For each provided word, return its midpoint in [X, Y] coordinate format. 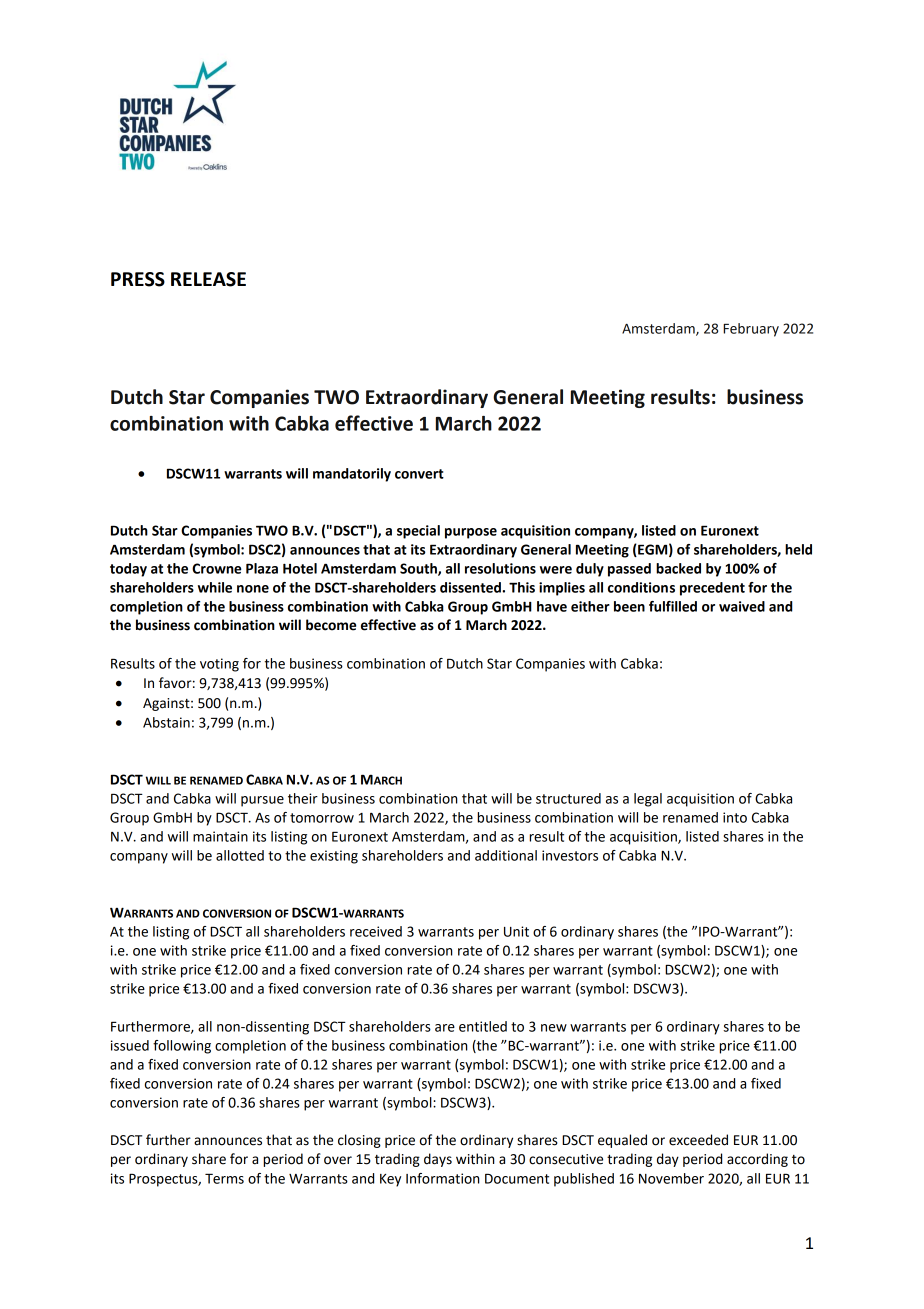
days [438, 1160]
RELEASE [208, 279]
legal [648, 800]
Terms [224, 1178]
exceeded [698, 1140]
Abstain [166, 722]
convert [419, 474]
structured [568, 798]
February [751, 330]
